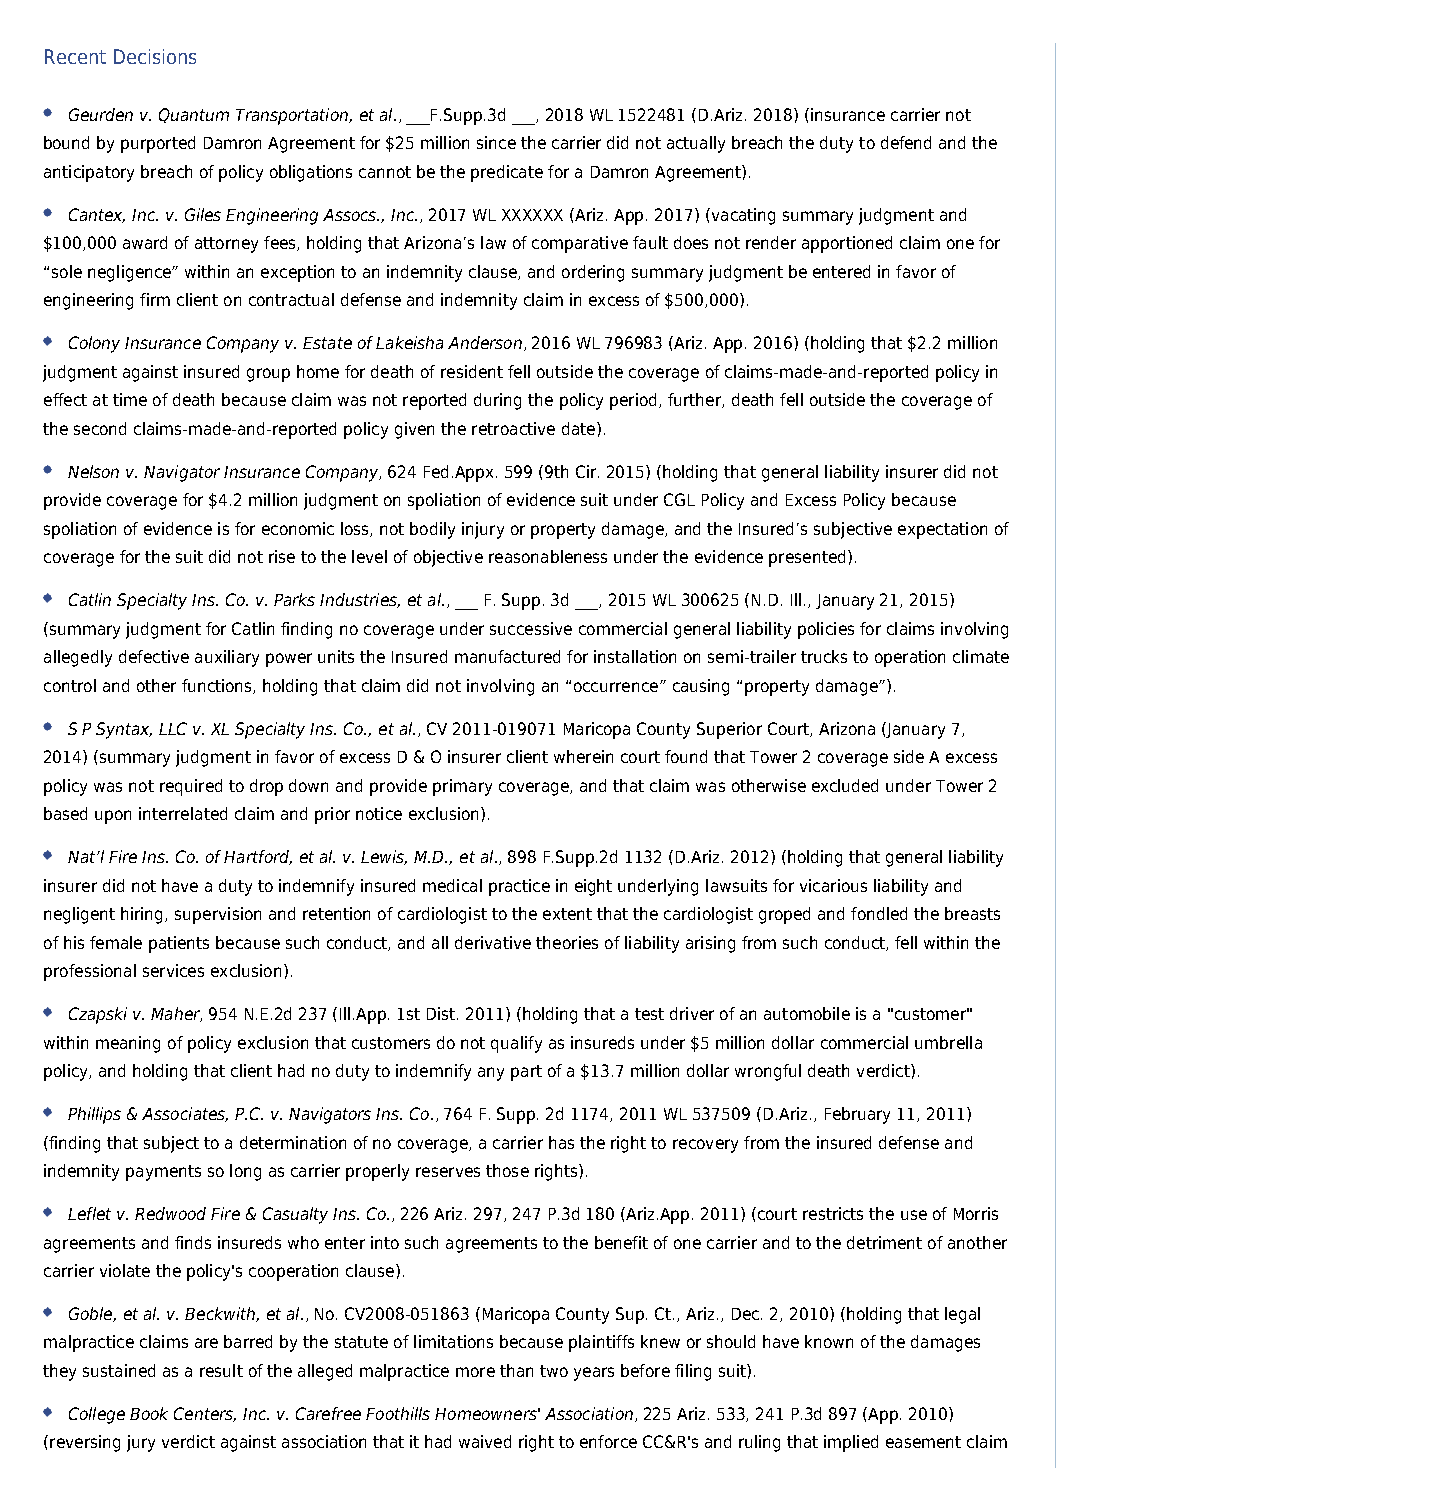 The image size is (1435, 1511). Describe the element at coordinates (906, 142) in the screenshot. I see `defend` at that location.
